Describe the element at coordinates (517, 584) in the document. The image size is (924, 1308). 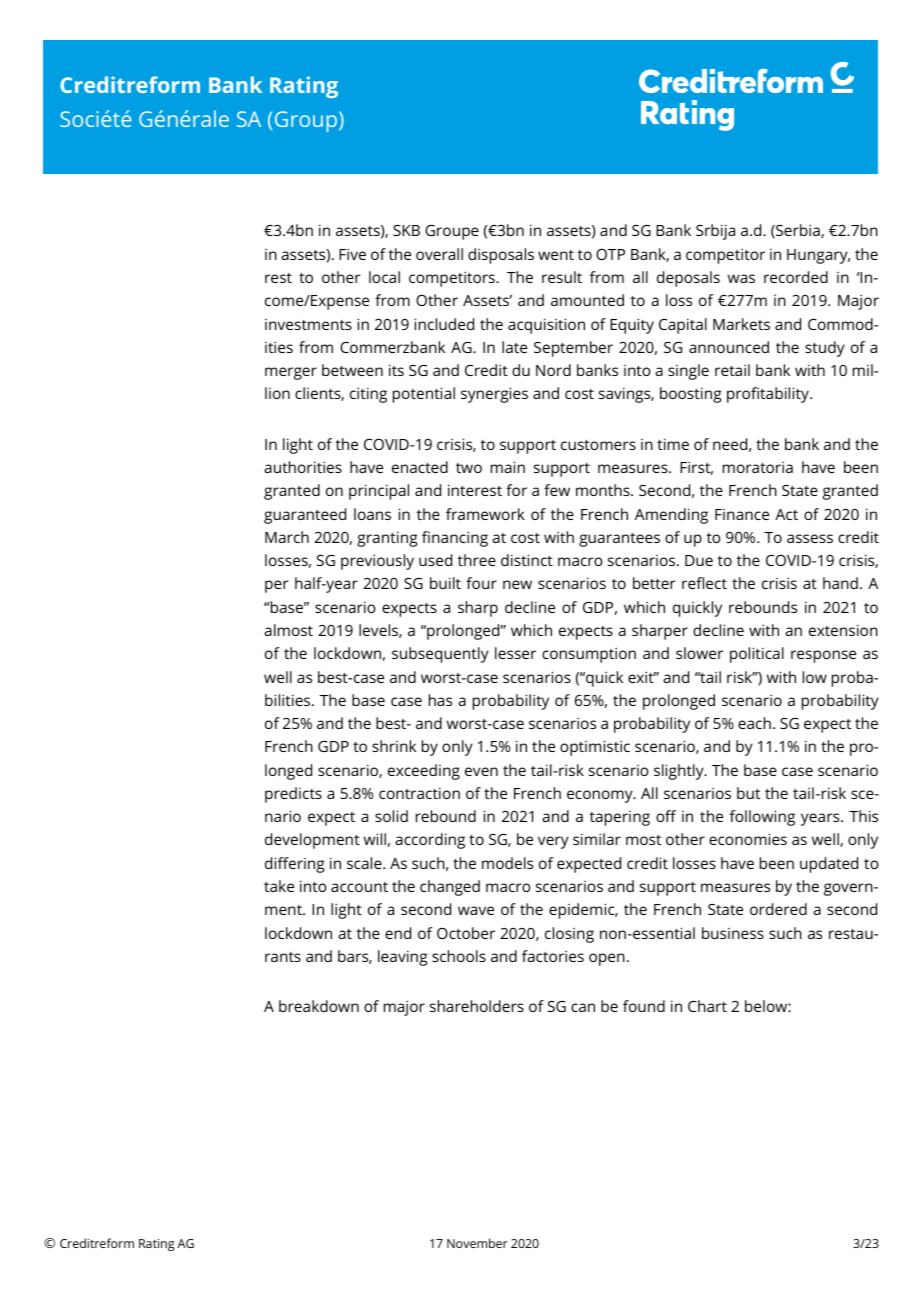
I see `new` at that location.
